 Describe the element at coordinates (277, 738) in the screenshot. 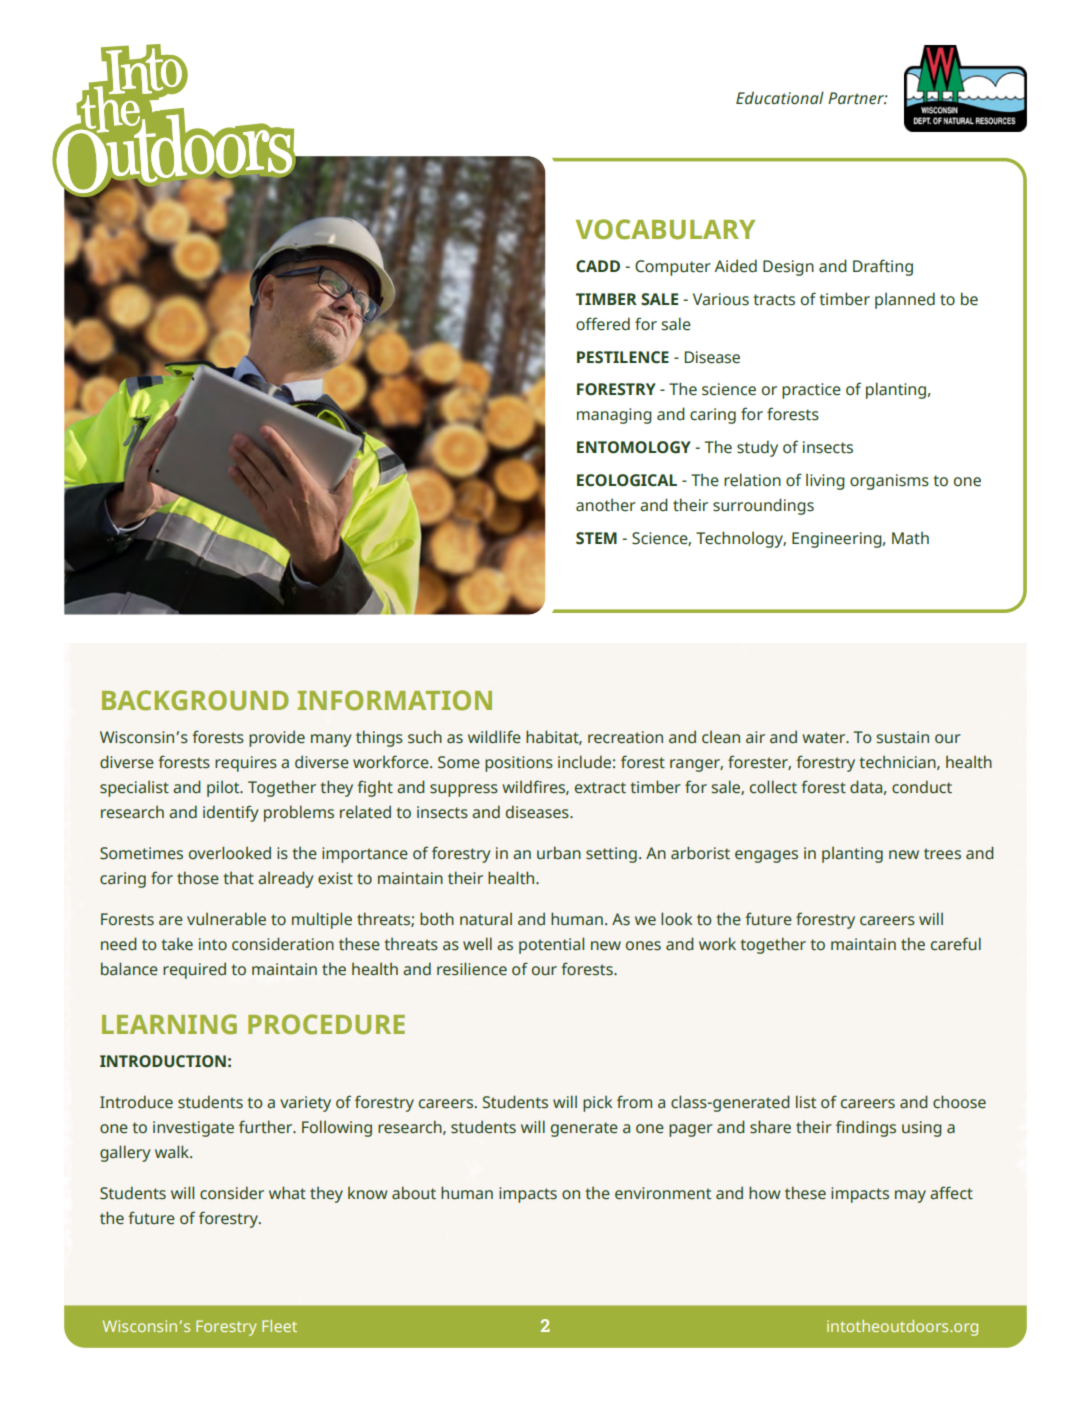

I see `provide` at that location.
